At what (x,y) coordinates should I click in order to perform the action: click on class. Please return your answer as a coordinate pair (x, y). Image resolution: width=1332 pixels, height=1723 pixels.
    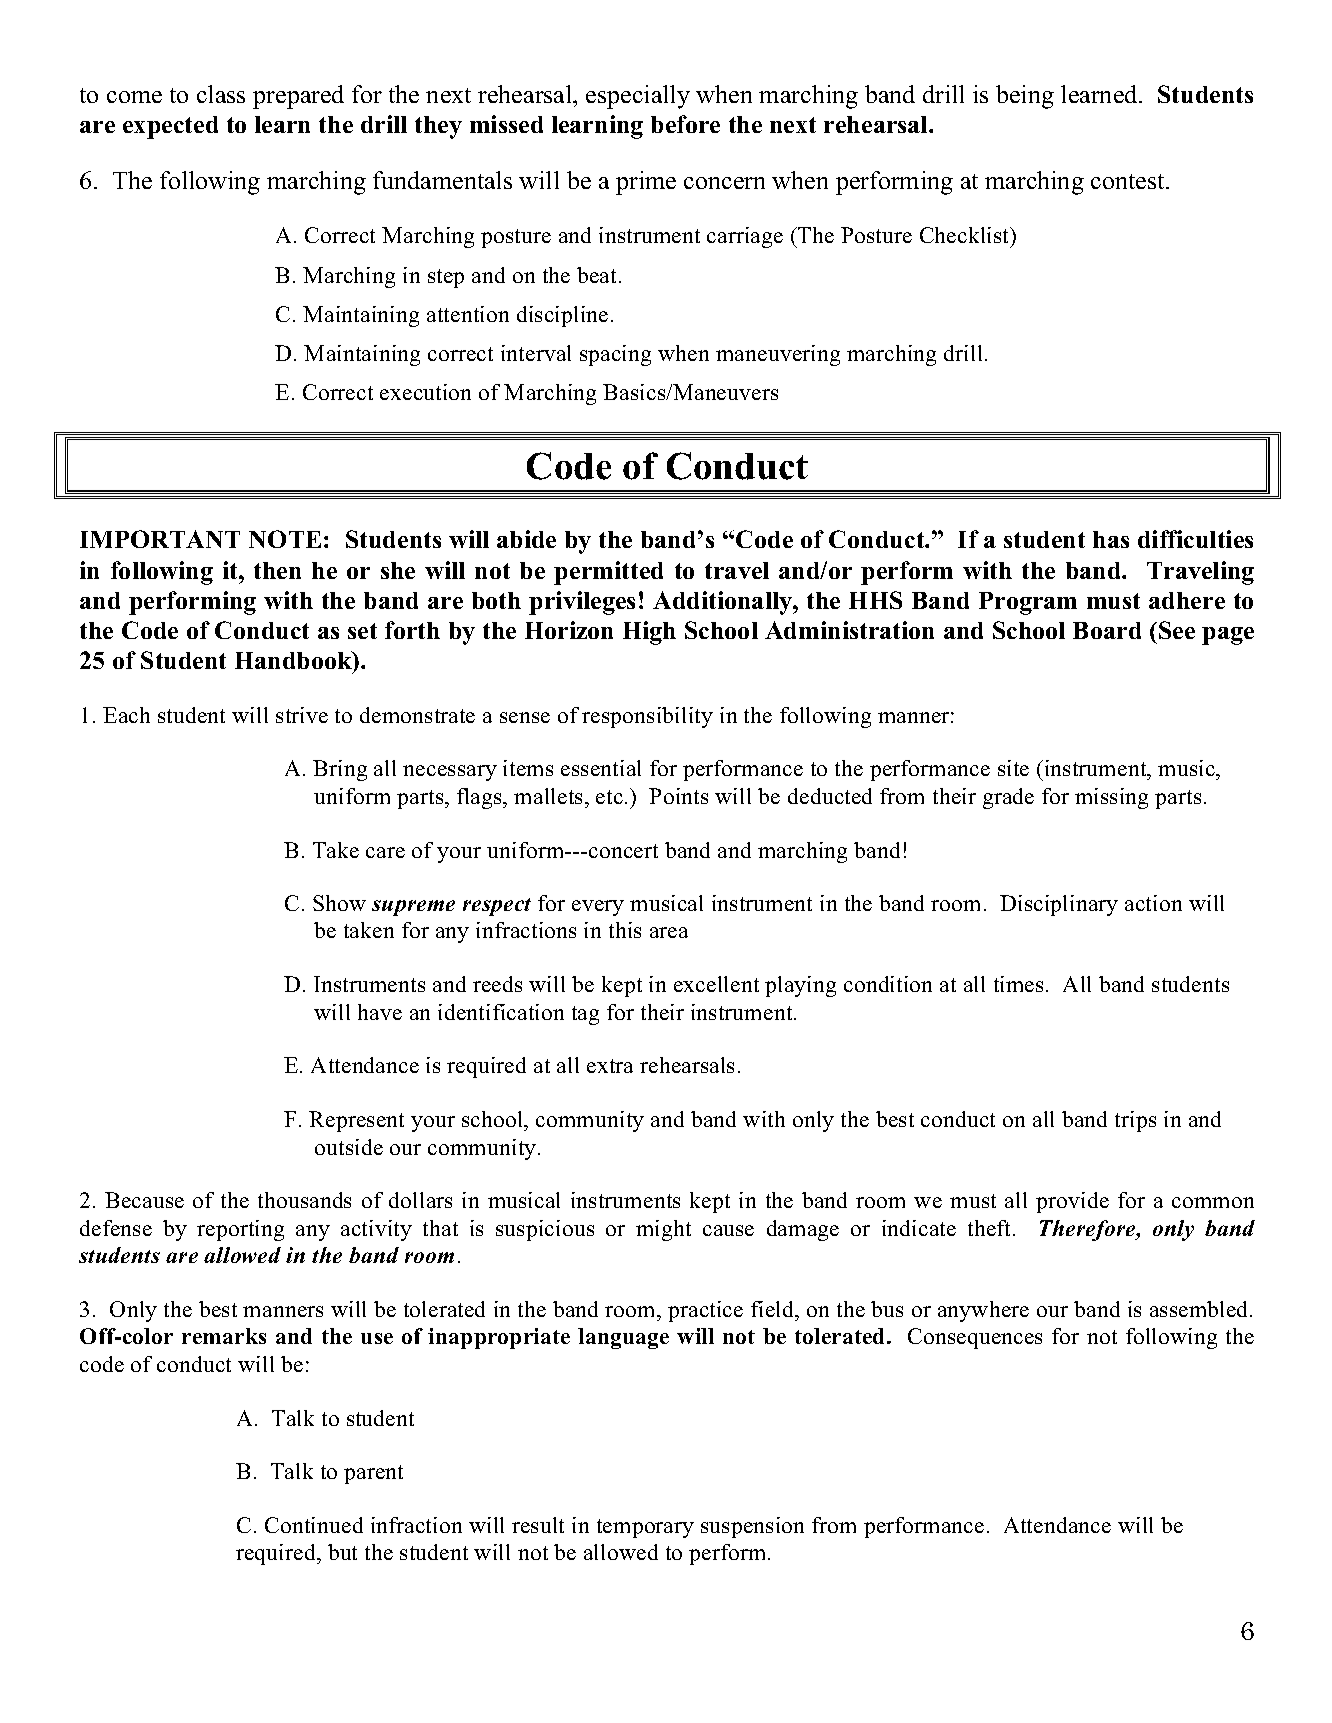
    Looking at the image, I should click on (221, 94).
